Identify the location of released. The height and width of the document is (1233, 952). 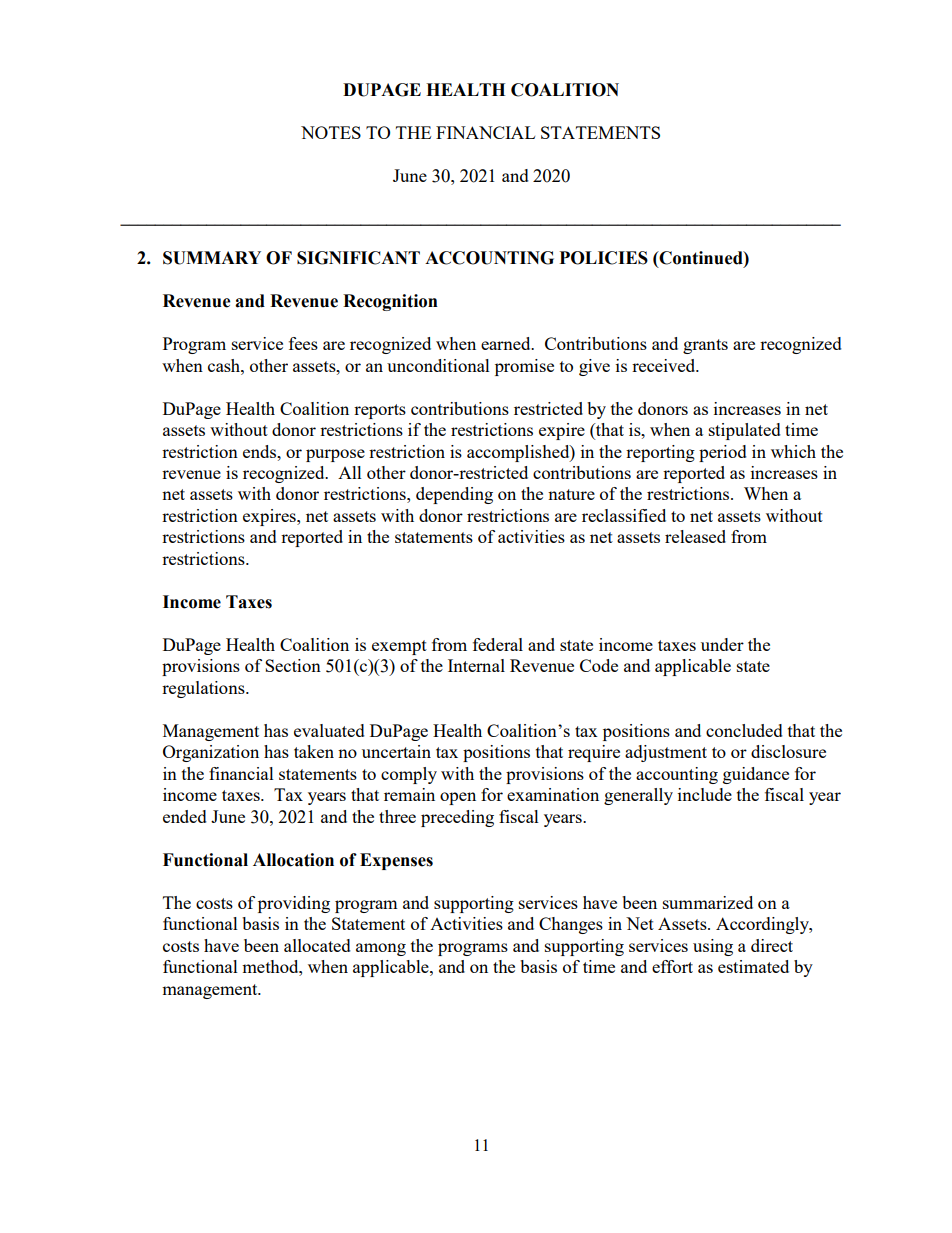
(695, 536).
